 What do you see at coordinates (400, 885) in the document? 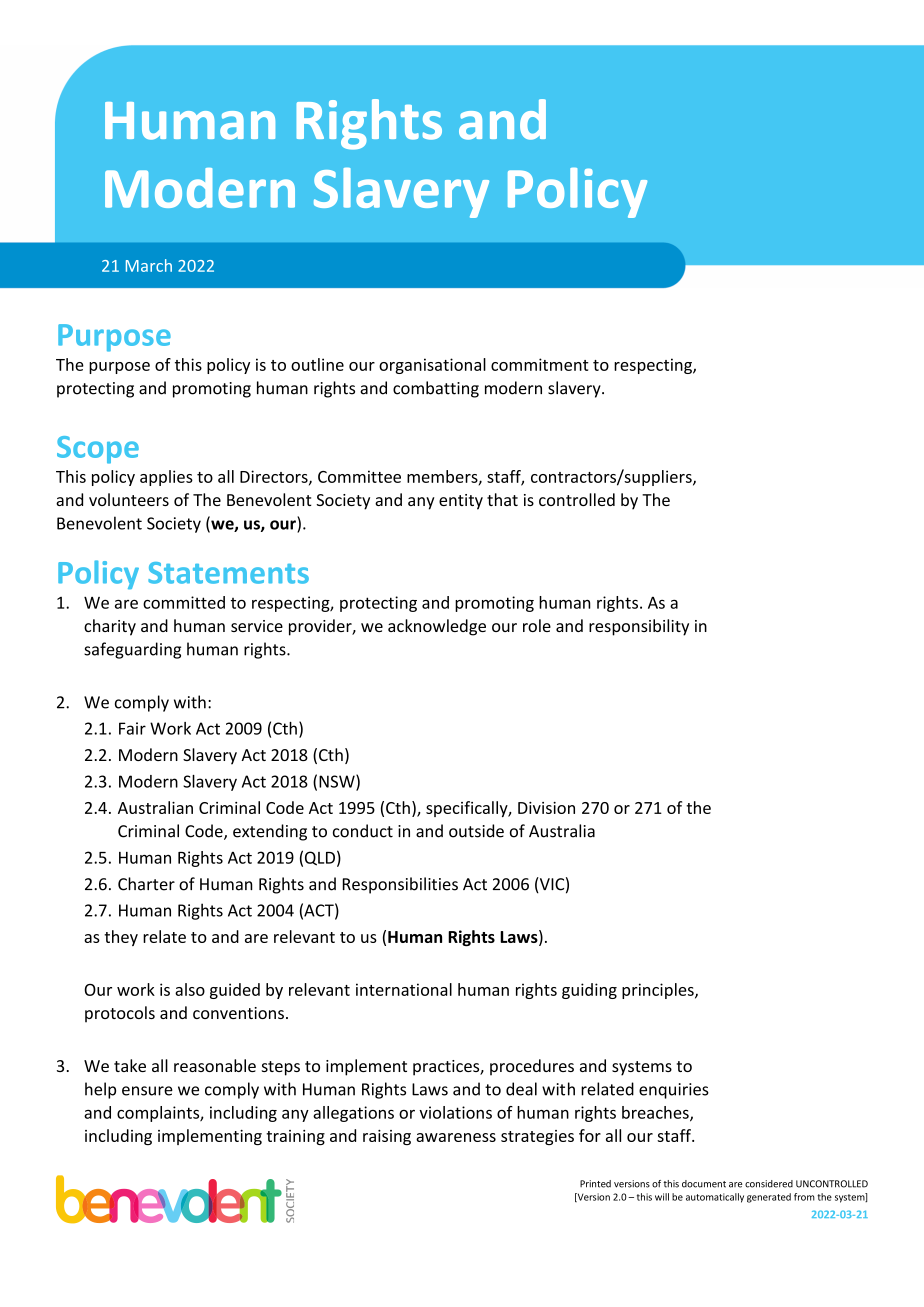
I see `Responsibilities` at bounding box center [400, 885].
